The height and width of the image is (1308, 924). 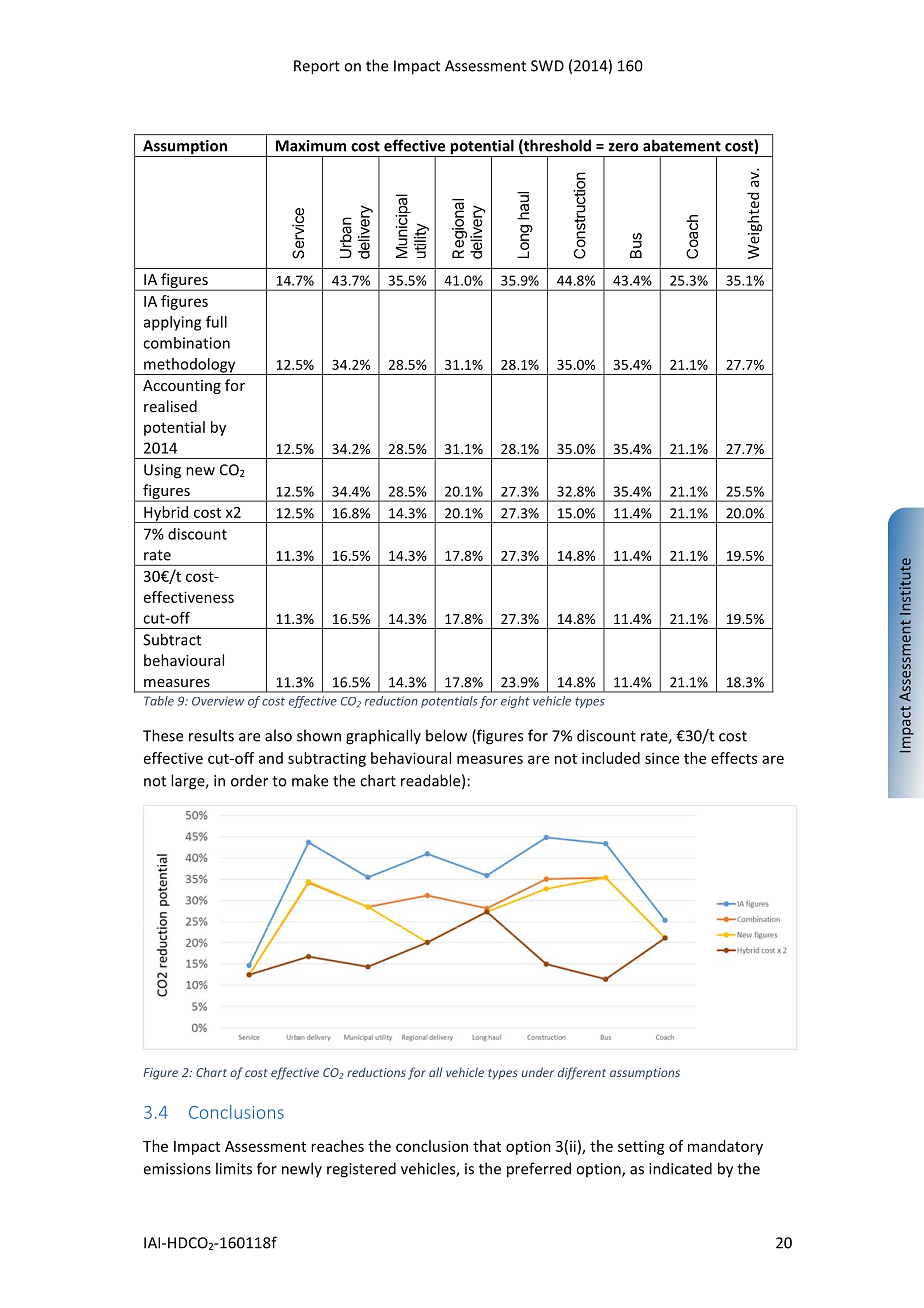 What do you see at coordinates (487, 1146) in the image?
I see `that` at bounding box center [487, 1146].
